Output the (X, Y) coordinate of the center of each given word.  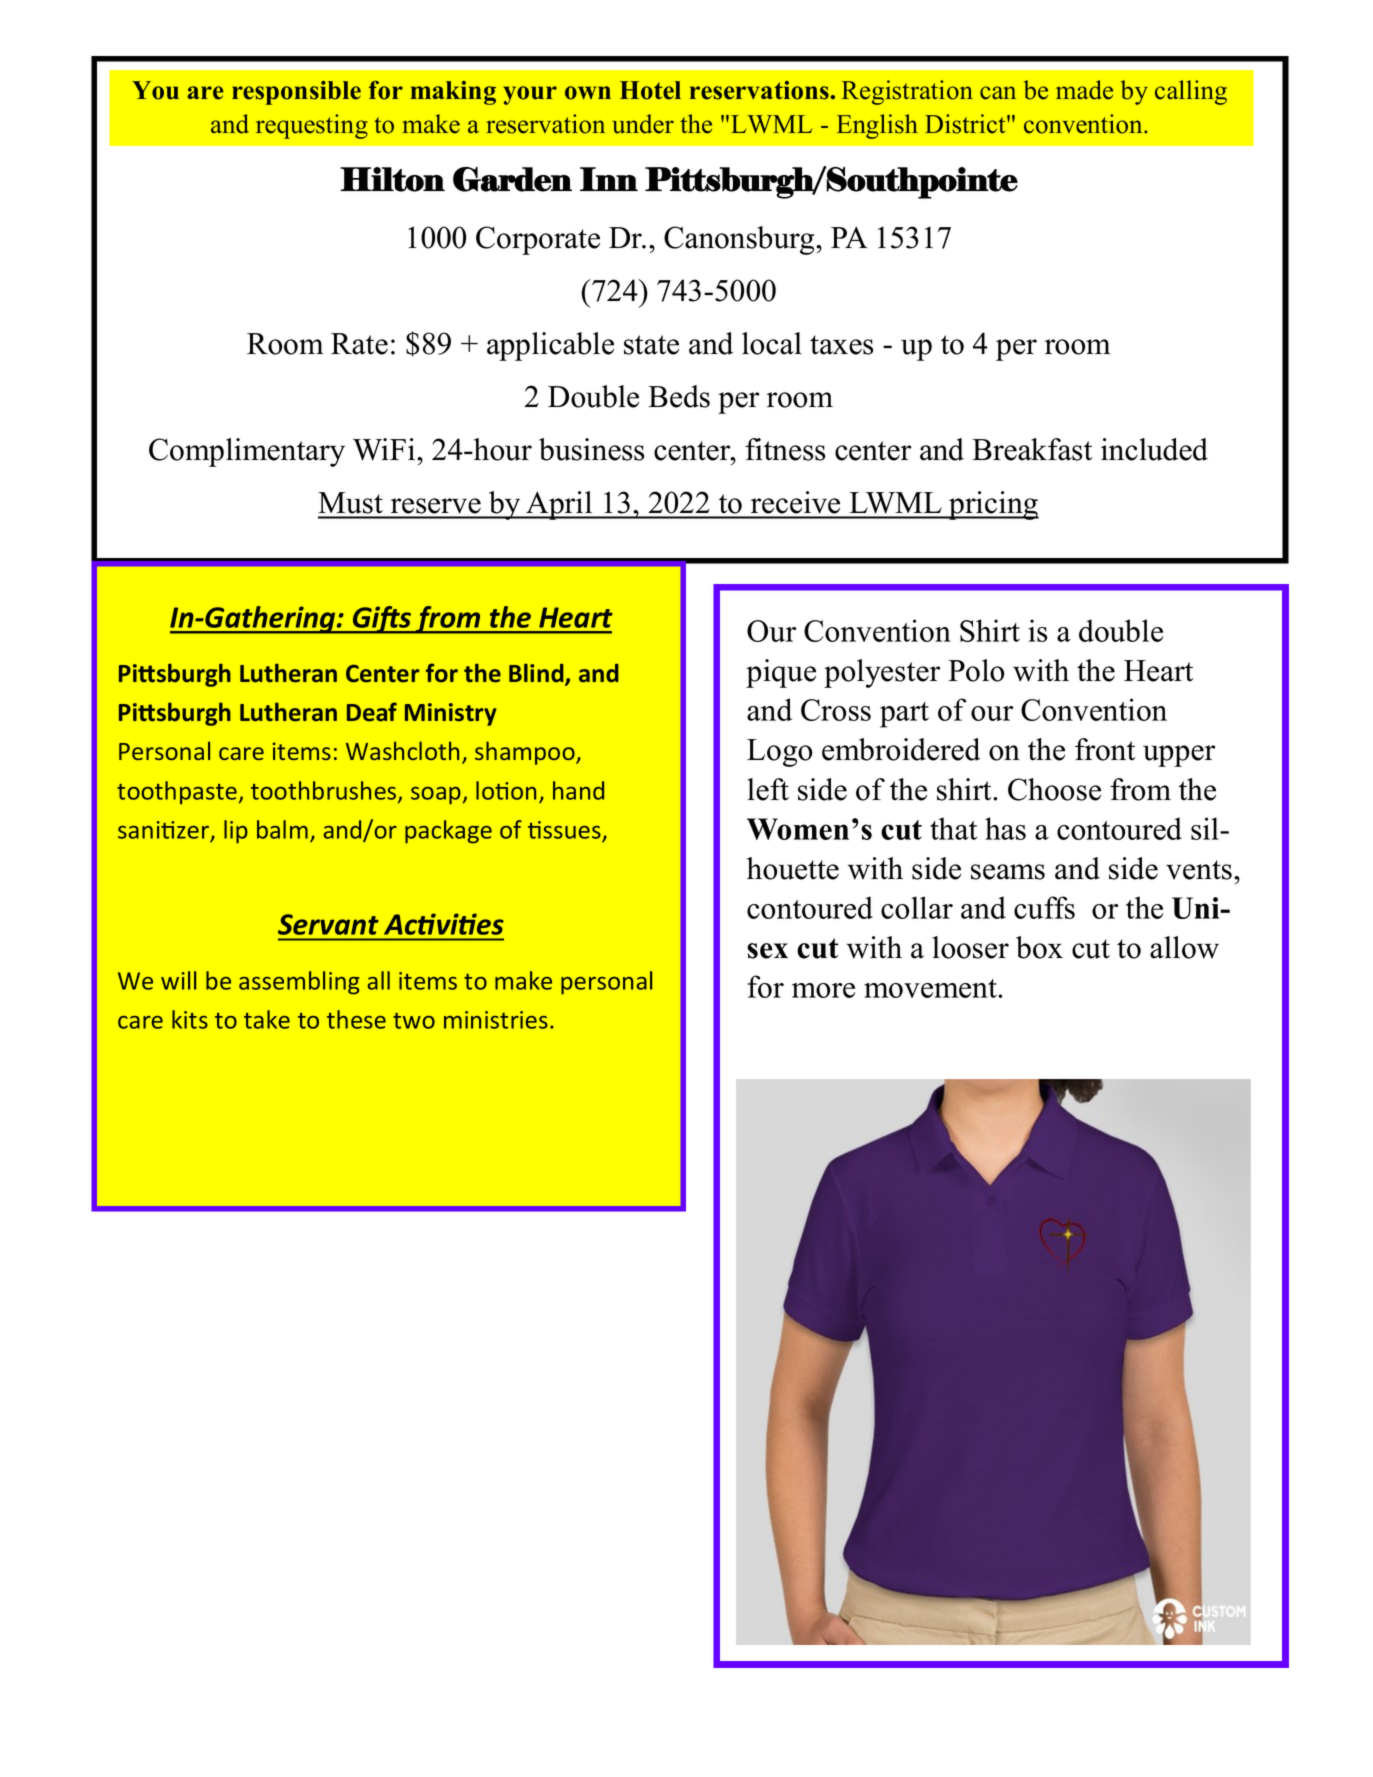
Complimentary (247, 452)
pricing (993, 505)
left (768, 789)
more (823, 990)
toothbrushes (325, 791)
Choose (1054, 789)
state (651, 345)
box (1039, 947)
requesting (312, 126)
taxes (841, 345)
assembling (299, 983)
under (643, 124)
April (559, 505)
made (1084, 90)
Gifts (382, 620)
